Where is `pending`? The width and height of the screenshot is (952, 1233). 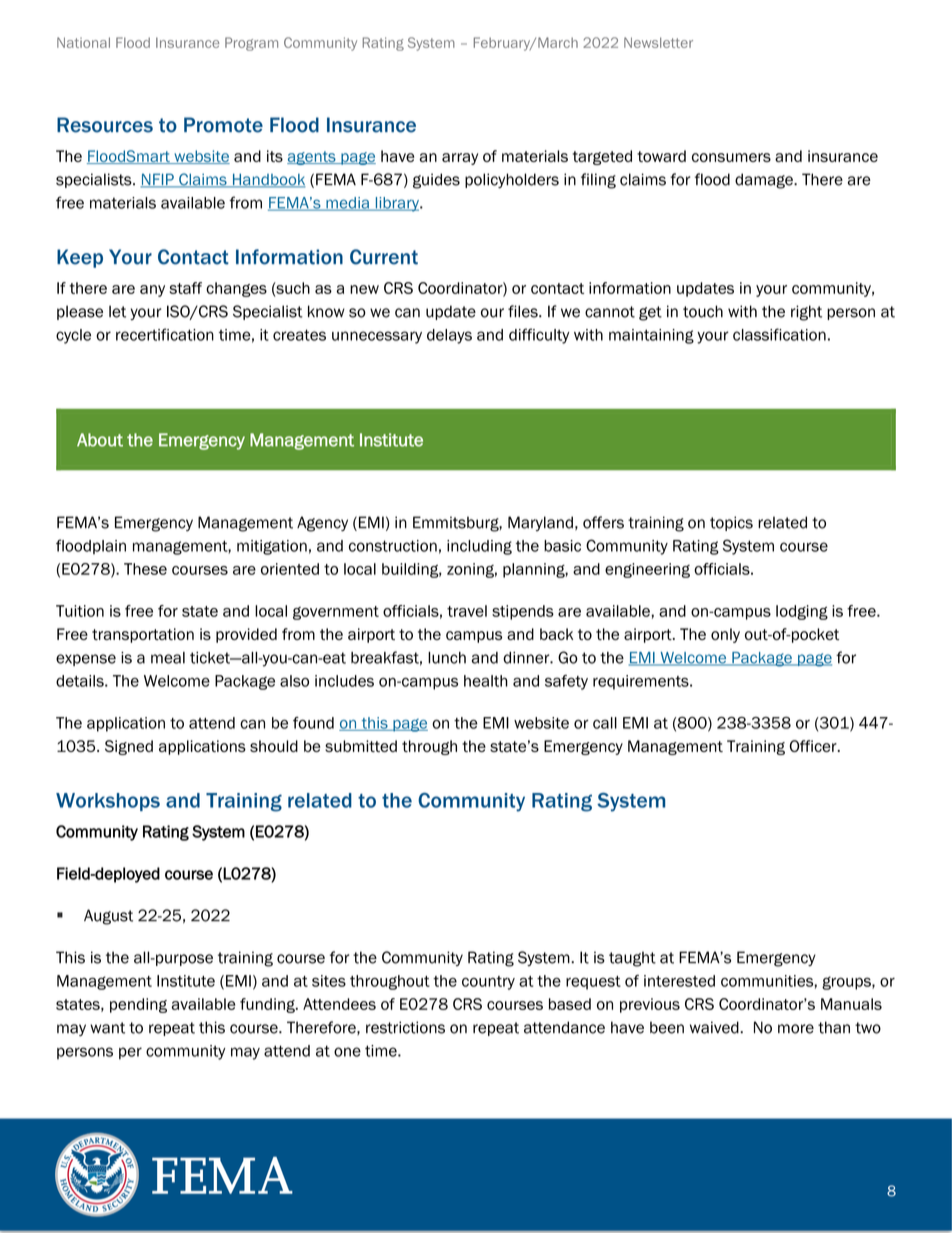 pending is located at coordinates (138, 1005).
